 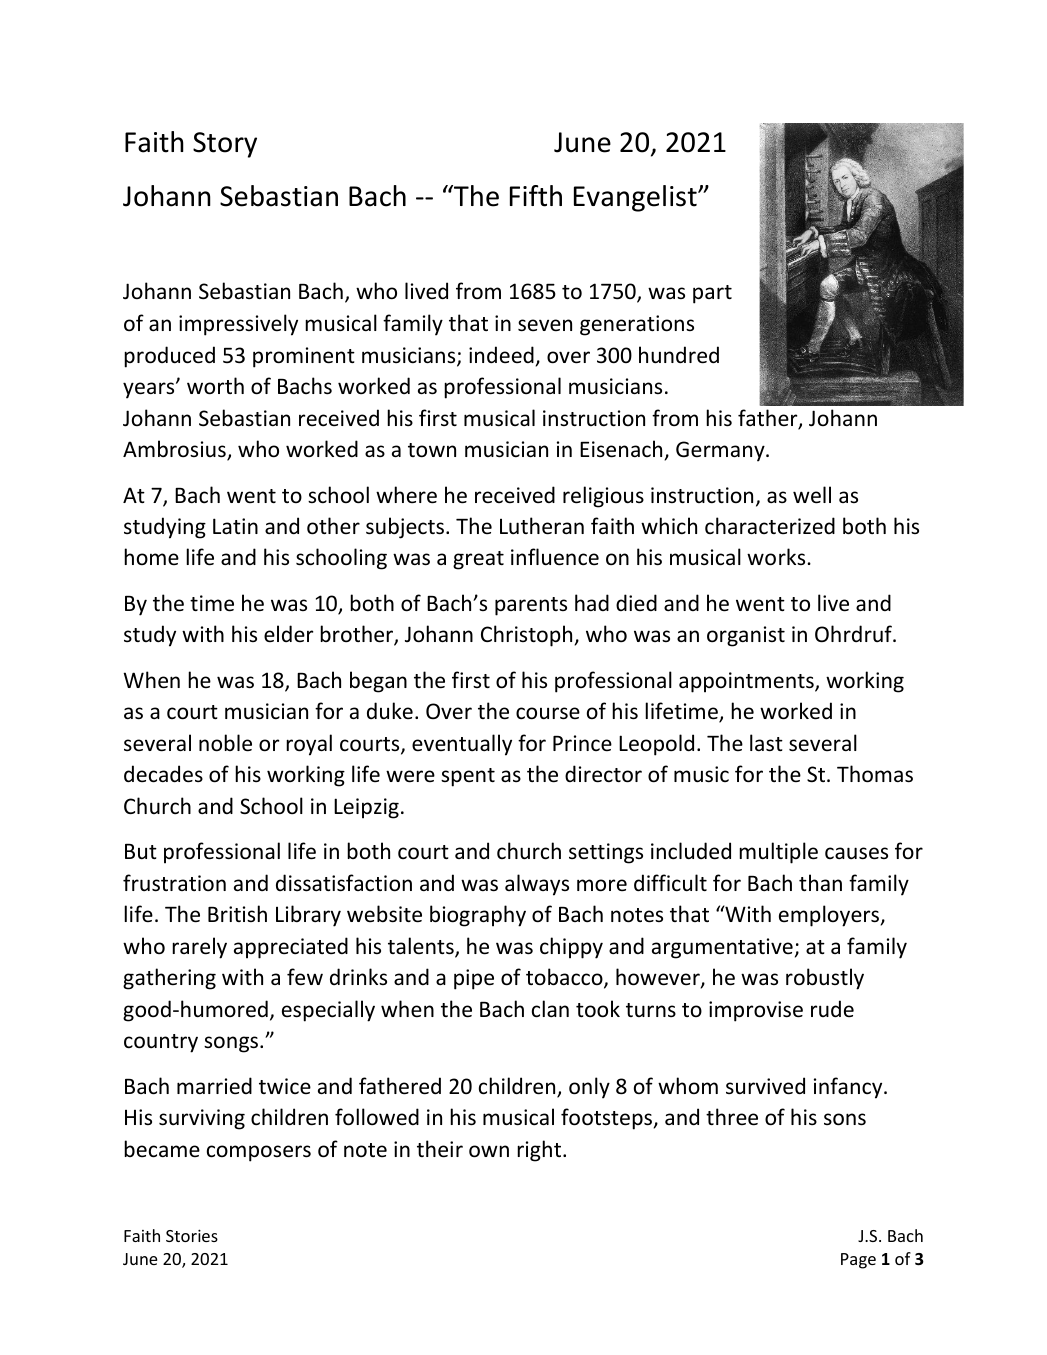 What do you see at coordinates (540, 1151) in the screenshot?
I see `right` at bounding box center [540, 1151].
